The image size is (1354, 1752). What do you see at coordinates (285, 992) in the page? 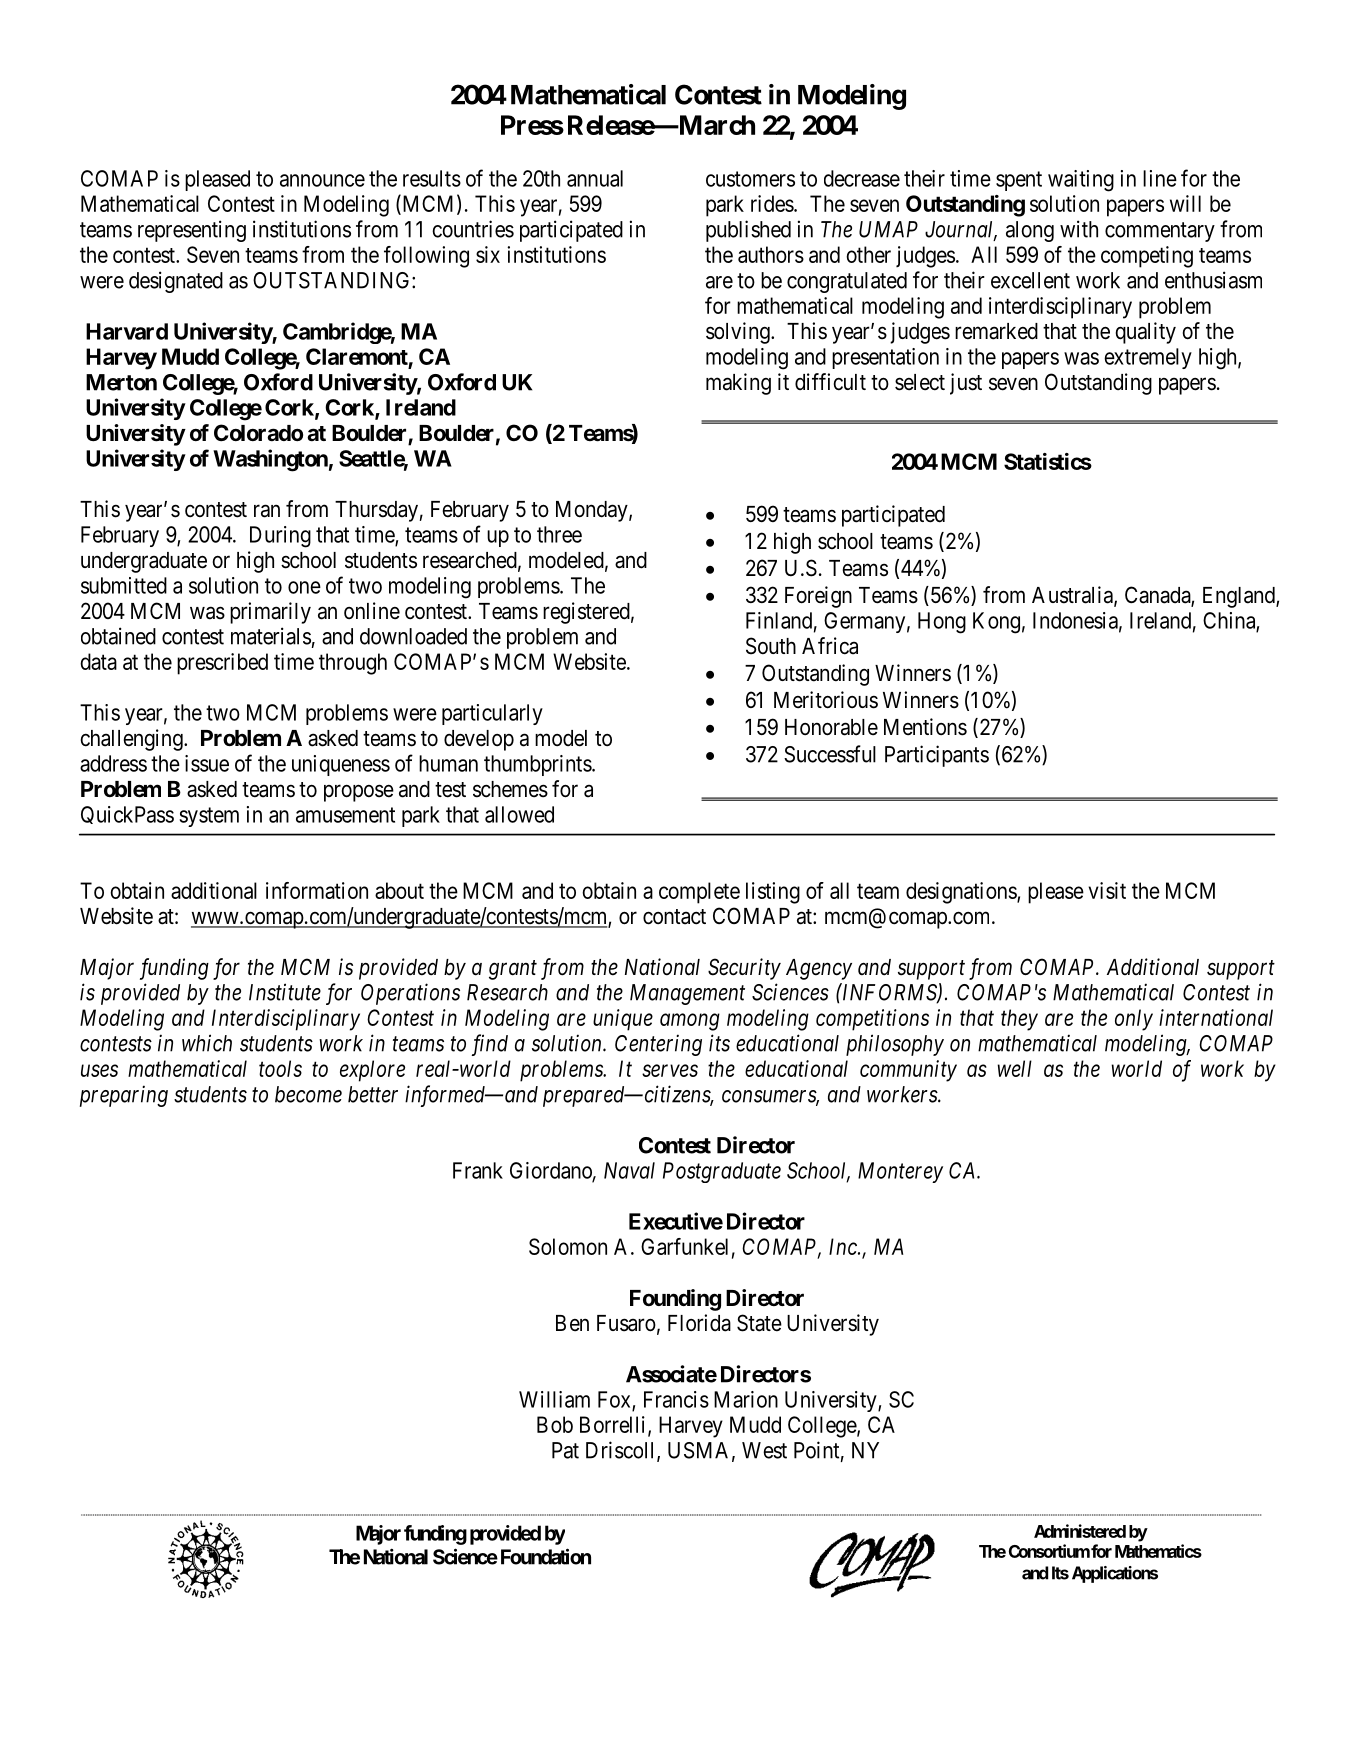
I see `Institute` at bounding box center [285, 992].
